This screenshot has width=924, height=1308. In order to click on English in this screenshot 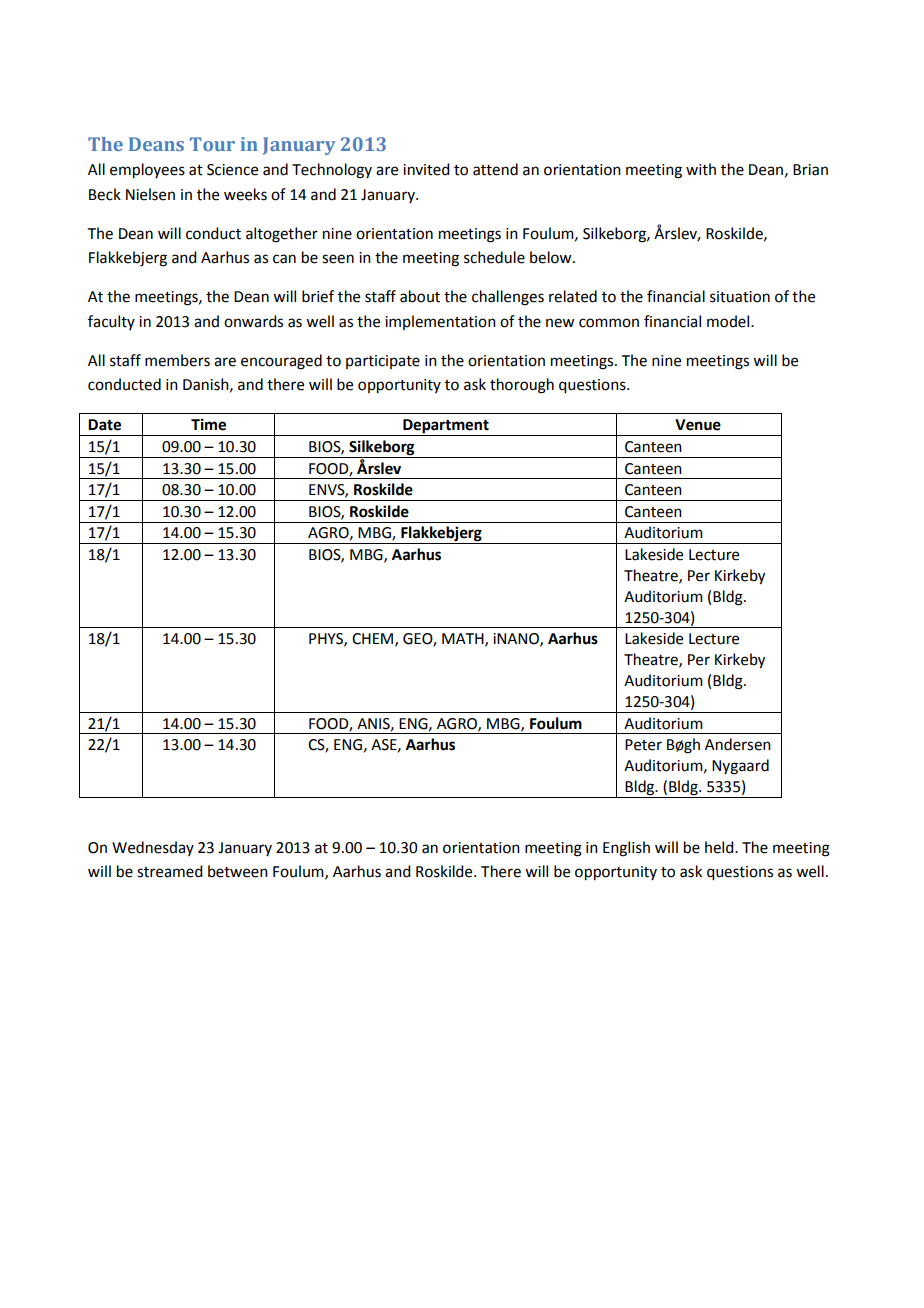, I will do `click(626, 849)`.
